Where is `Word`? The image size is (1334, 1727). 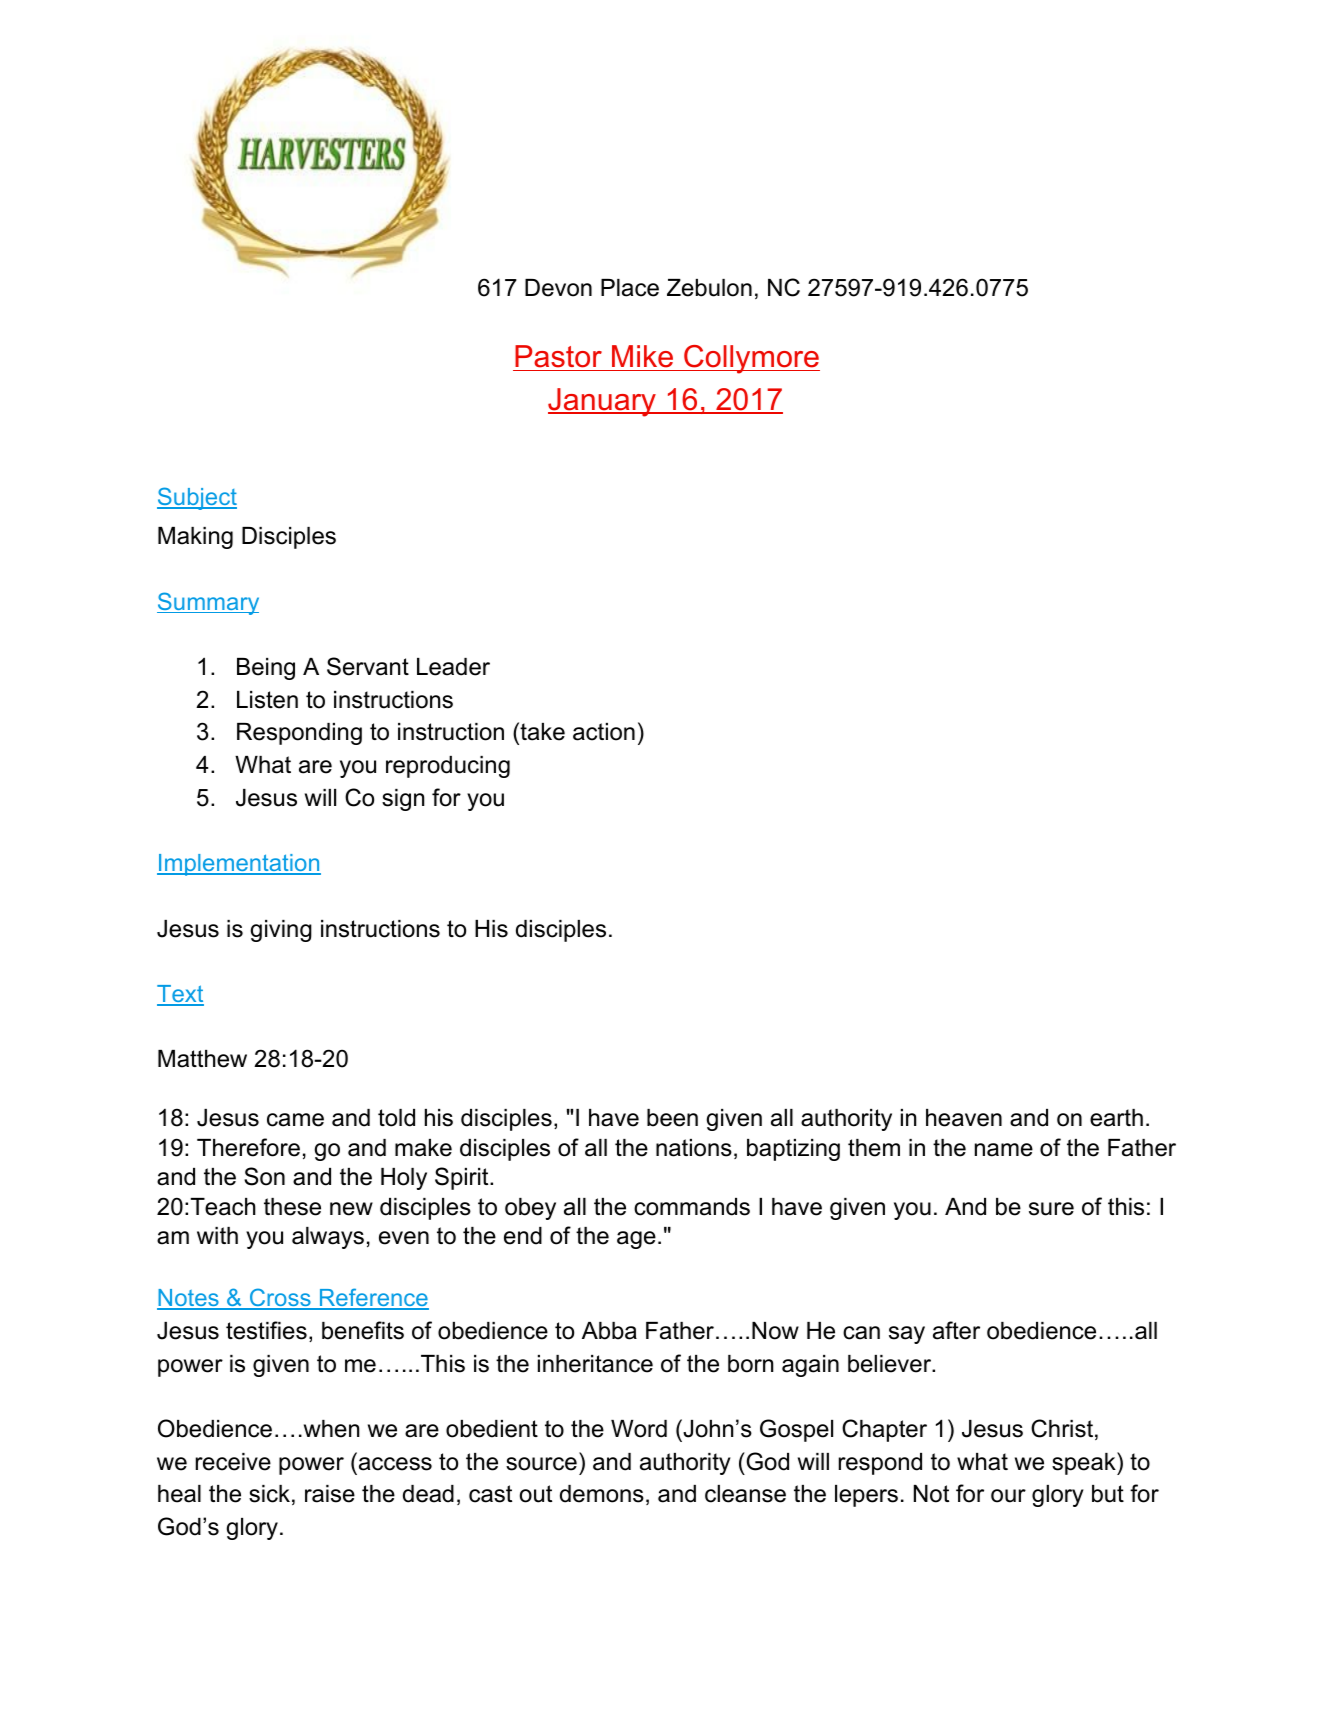
Word is located at coordinates (639, 1429).
